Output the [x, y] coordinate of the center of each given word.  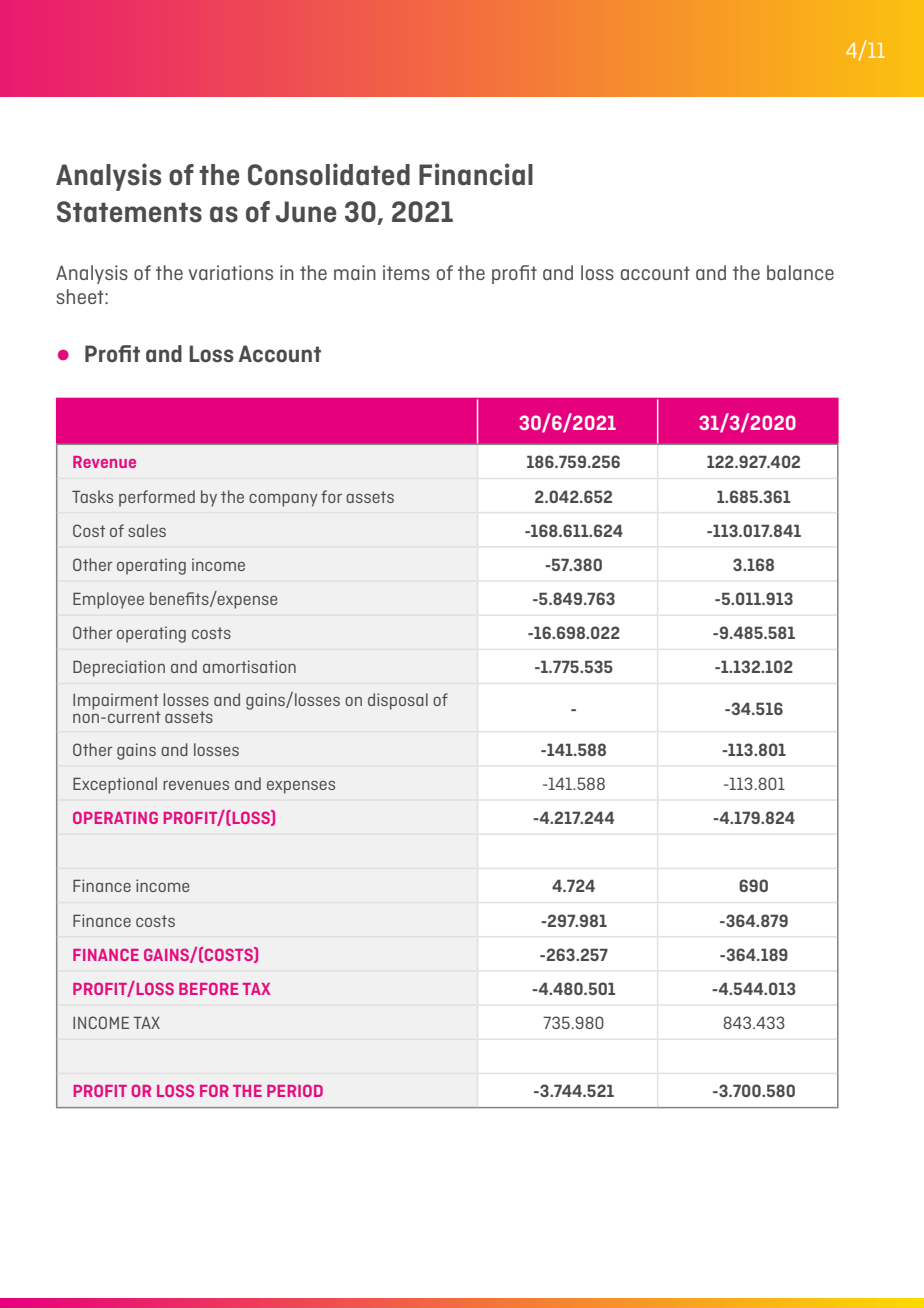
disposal [398, 701]
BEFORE [208, 988]
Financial [476, 174]
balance [800, 272]
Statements [129, 212]
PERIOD [295, 1090]
